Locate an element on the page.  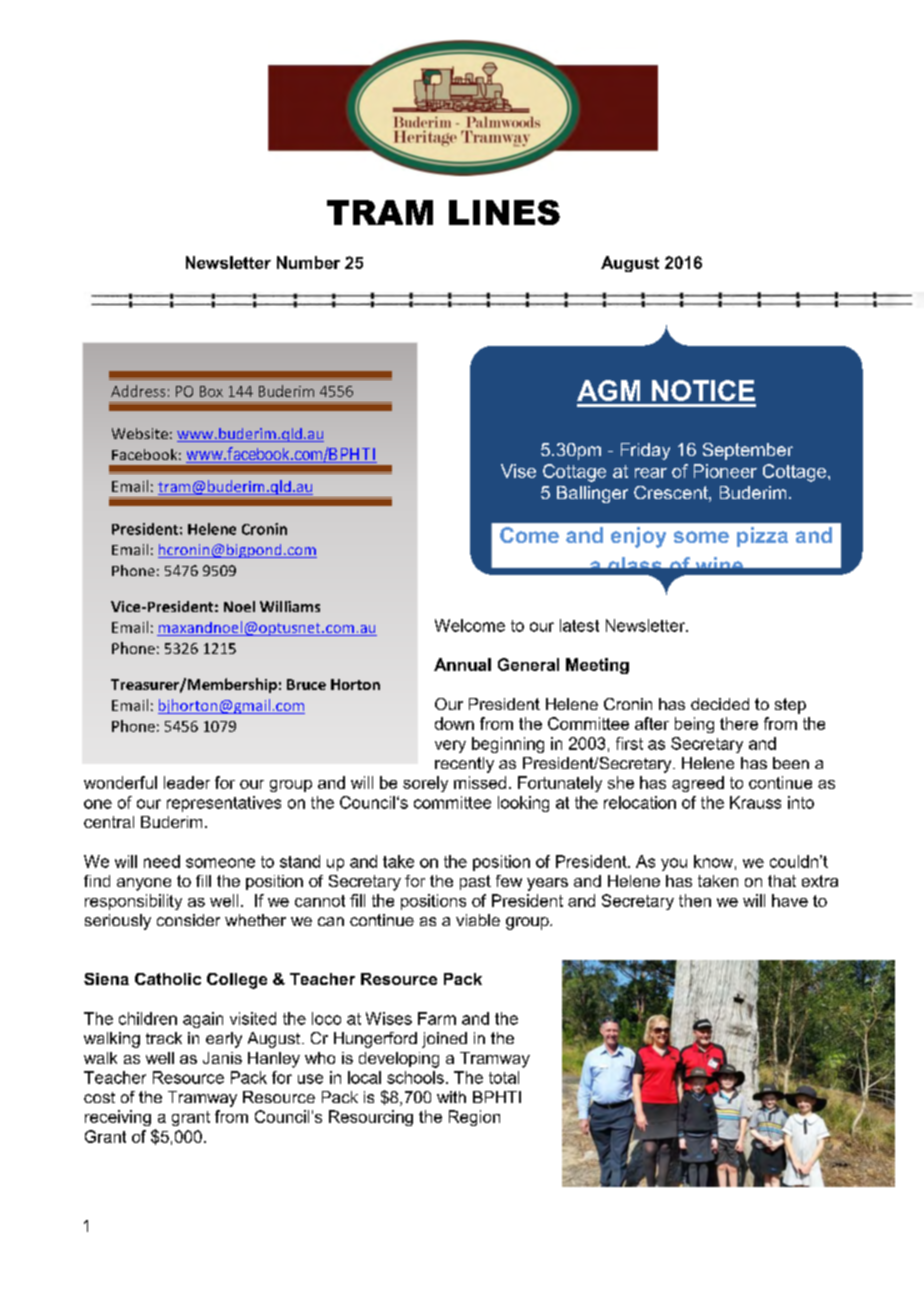
NOTICE is located at coordinates (703, 390).
